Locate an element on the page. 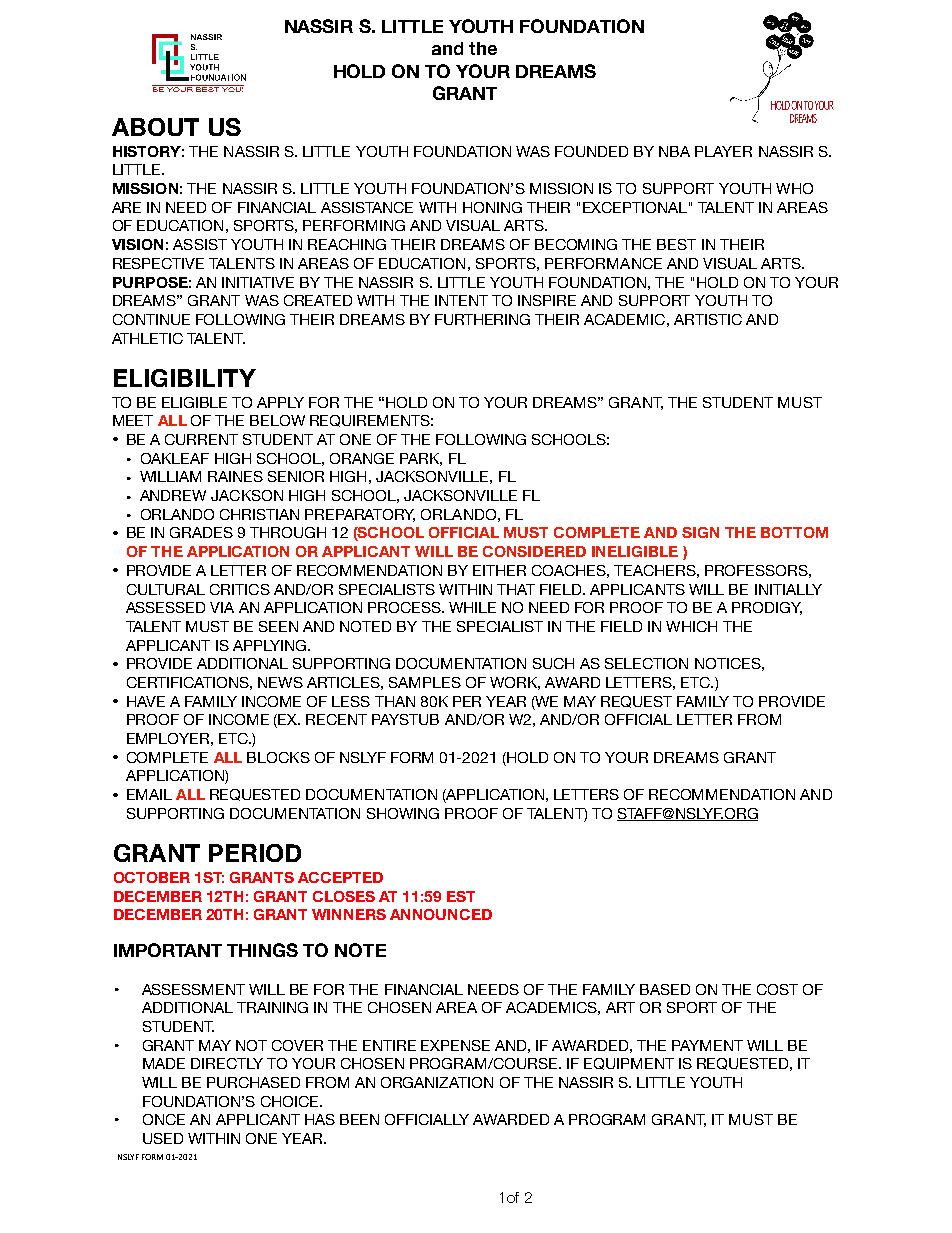 The image size is (952, 1233). HONING is located at coordinates (492, 207).
